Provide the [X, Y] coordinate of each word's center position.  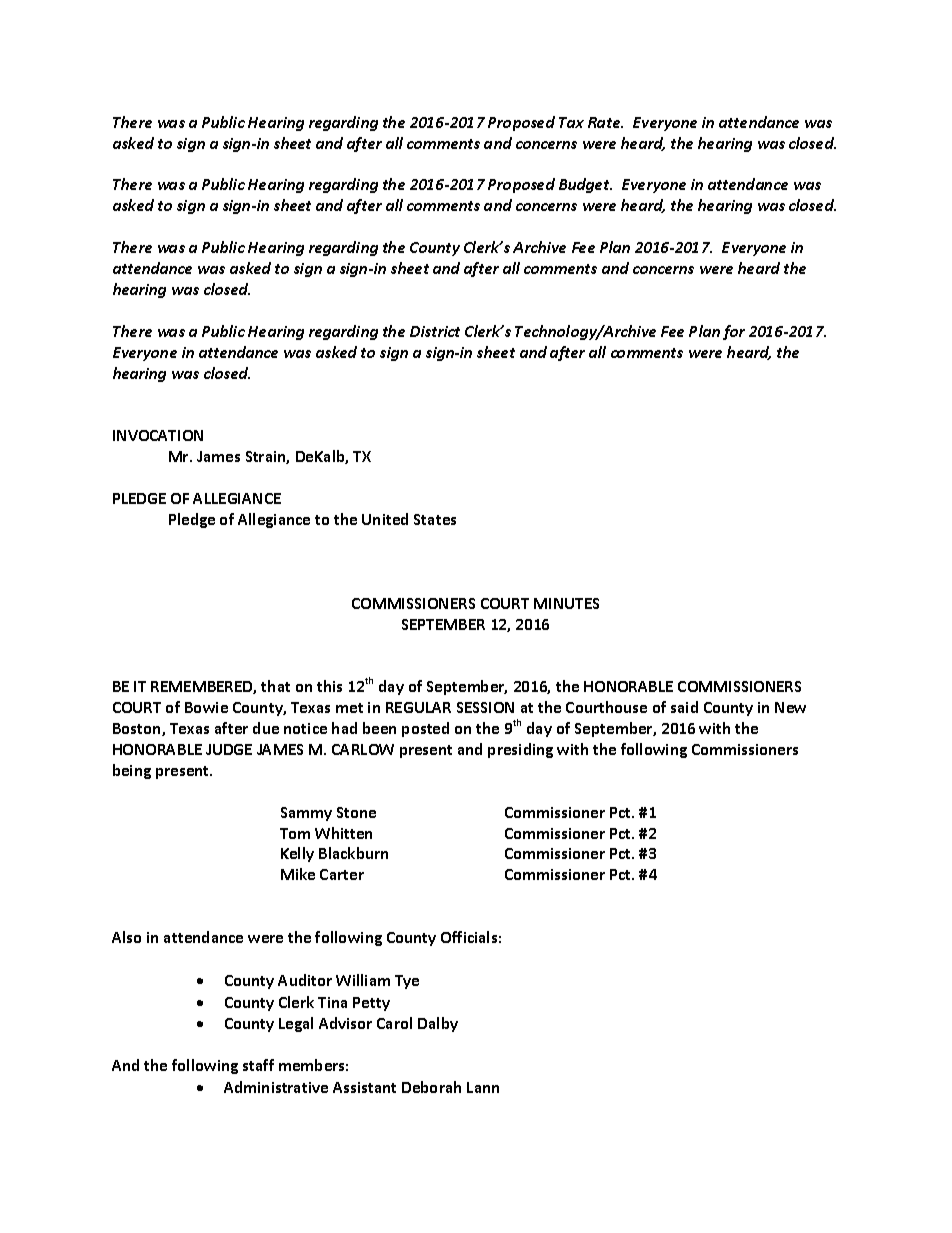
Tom [295, 833]
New [790, 707]
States [435, 519]
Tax [571, 122]
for [734, 332]
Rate [605, 122]
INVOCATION [158, 435]
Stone [356, 812]
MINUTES [566, 603]
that [275, 686]
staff [258, 1065]
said [684, 707]
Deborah [431, 1087]
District [435, 331]
